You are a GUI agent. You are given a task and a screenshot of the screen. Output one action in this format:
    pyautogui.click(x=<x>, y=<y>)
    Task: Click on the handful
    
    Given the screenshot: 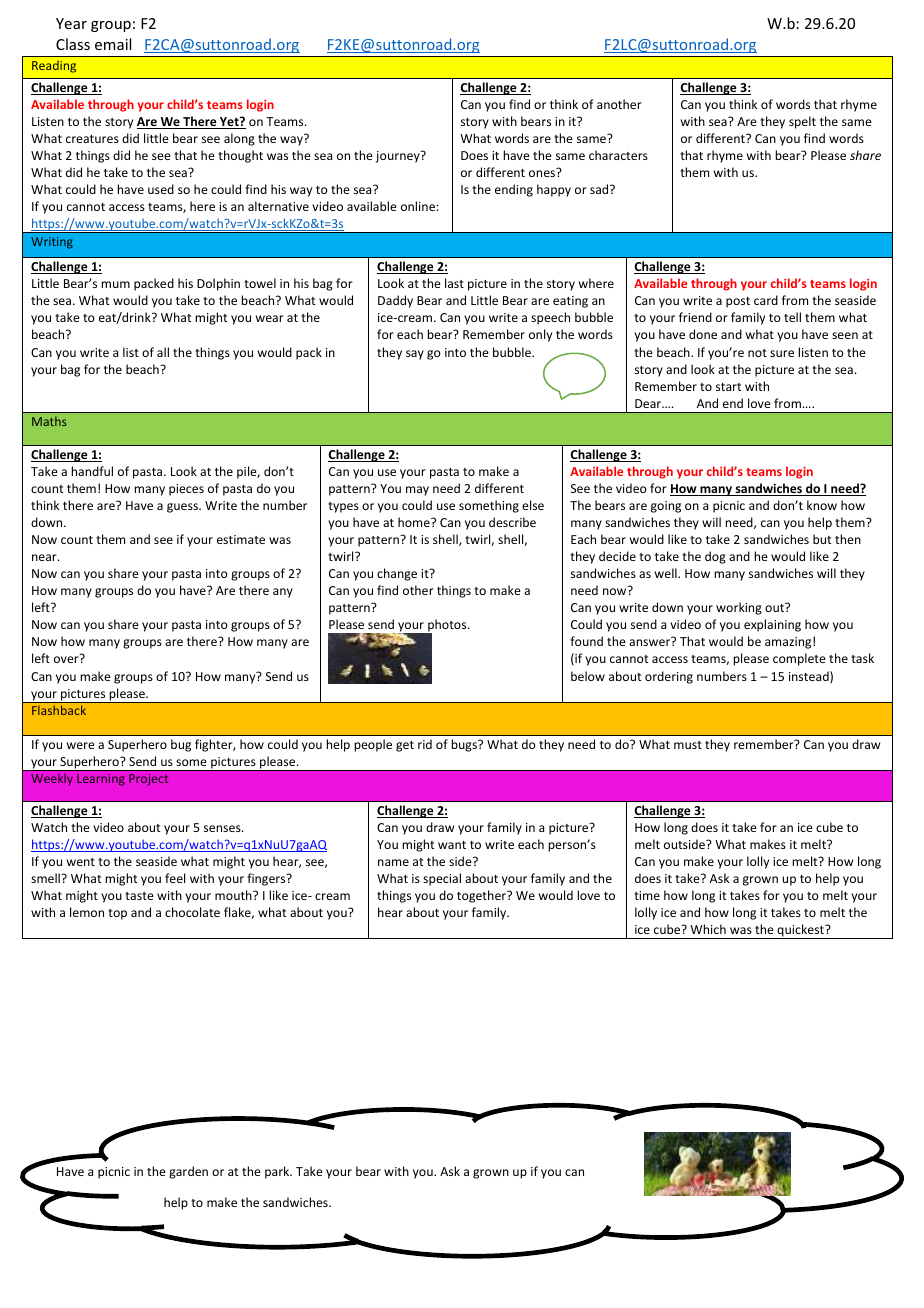 What is the action you would take?
    pyautogui.click(x=92, y=471)
